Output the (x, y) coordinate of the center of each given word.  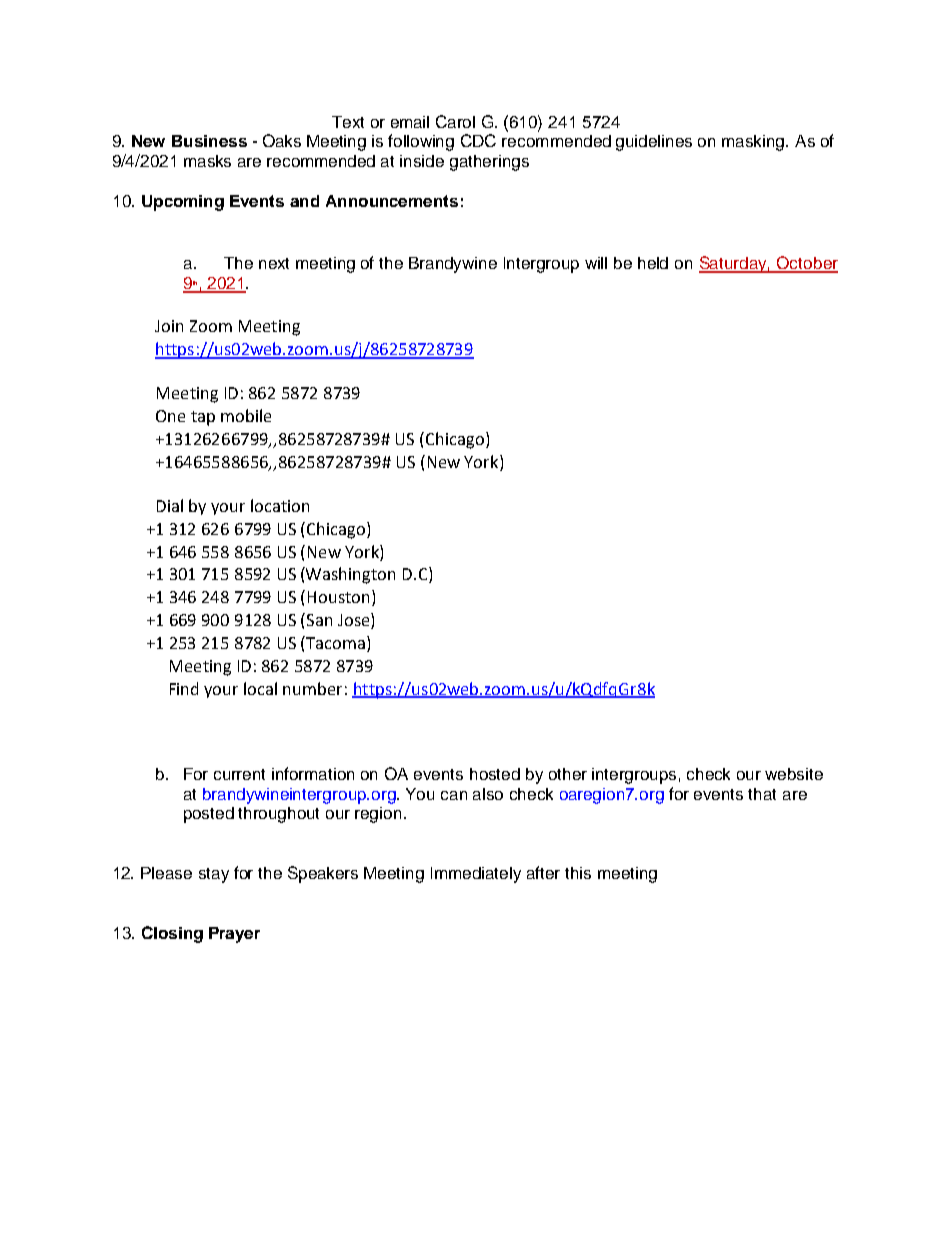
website (794, 774)
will (596, 263)
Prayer (234, 935)
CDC (478, 140)
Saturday (734, 264)
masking (754, 143)
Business (209, 141)
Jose (355, 621)
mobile (246, 415)
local (260, 688)
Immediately (476, 875)
